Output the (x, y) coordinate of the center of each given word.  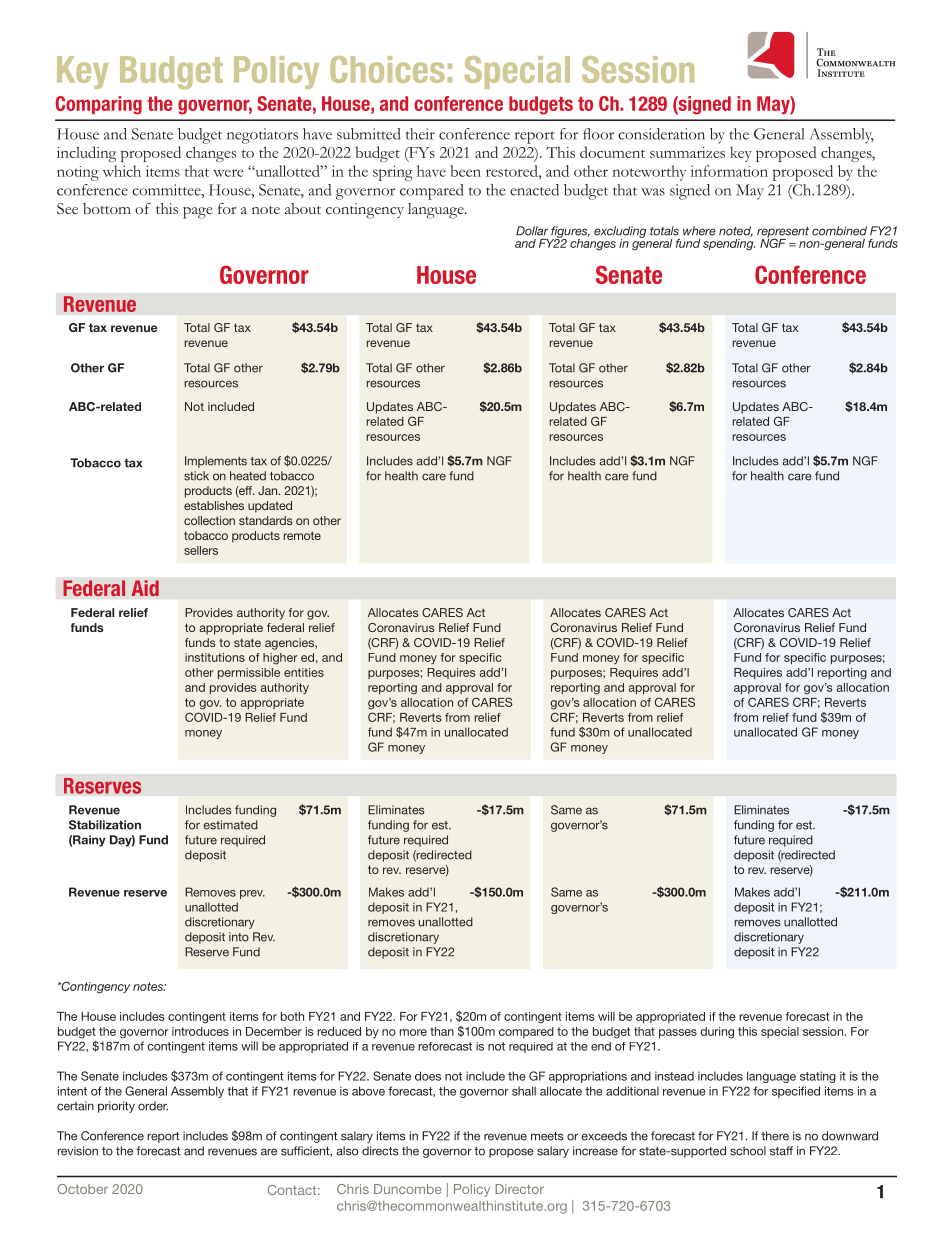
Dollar (532, 231)
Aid (145, 588)
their (420, 134)
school (748, 1151)
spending (729, 243)
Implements (216, 462)
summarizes (687, 152)
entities (304, 672)
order (153, 1106)
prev (252, 894)
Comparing (99, 105)
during (717, 1033)
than (442, 1031)
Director (519, 1189)
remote (302, 535)
